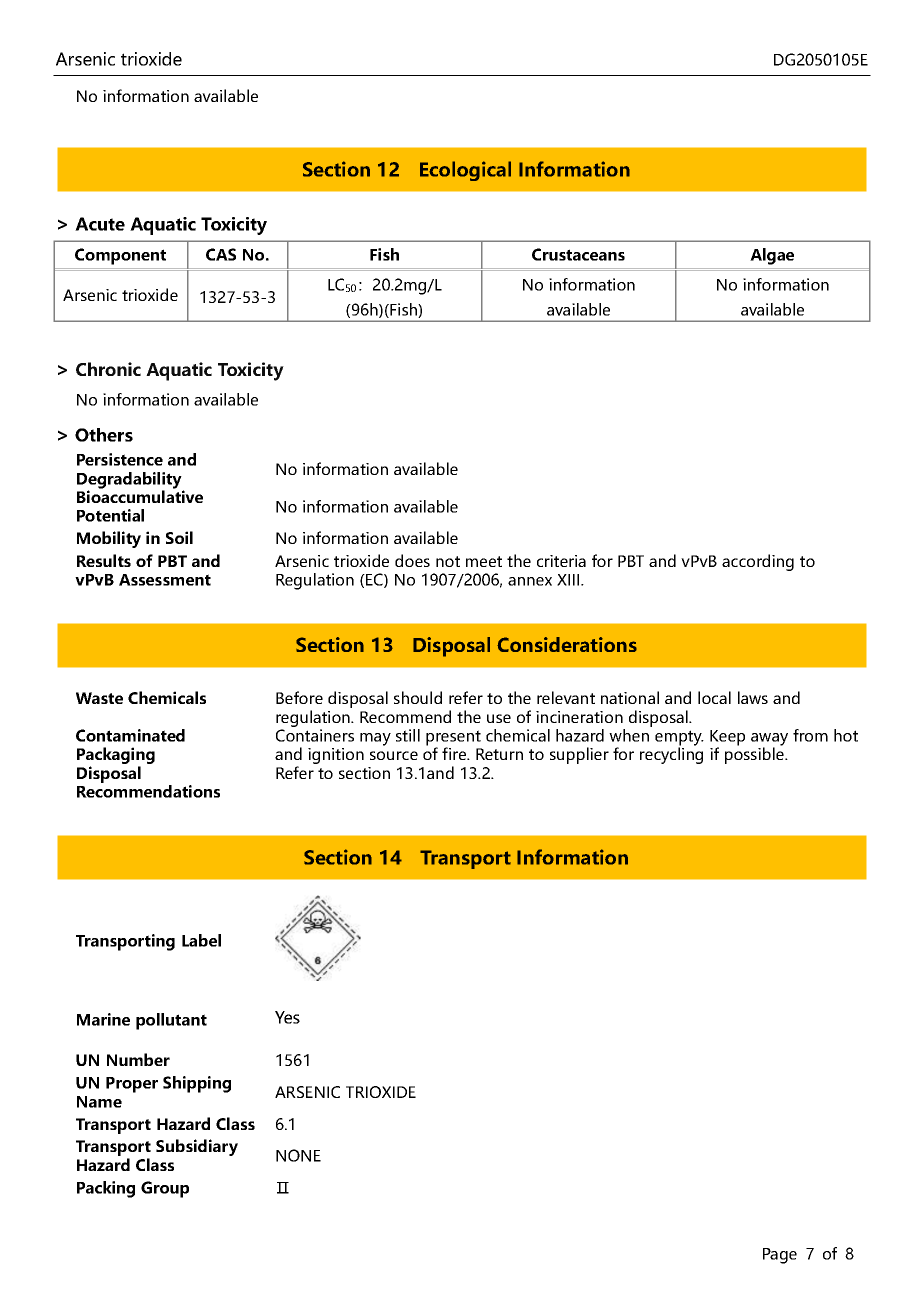  I want to click on CAS, so click(221, 254).
